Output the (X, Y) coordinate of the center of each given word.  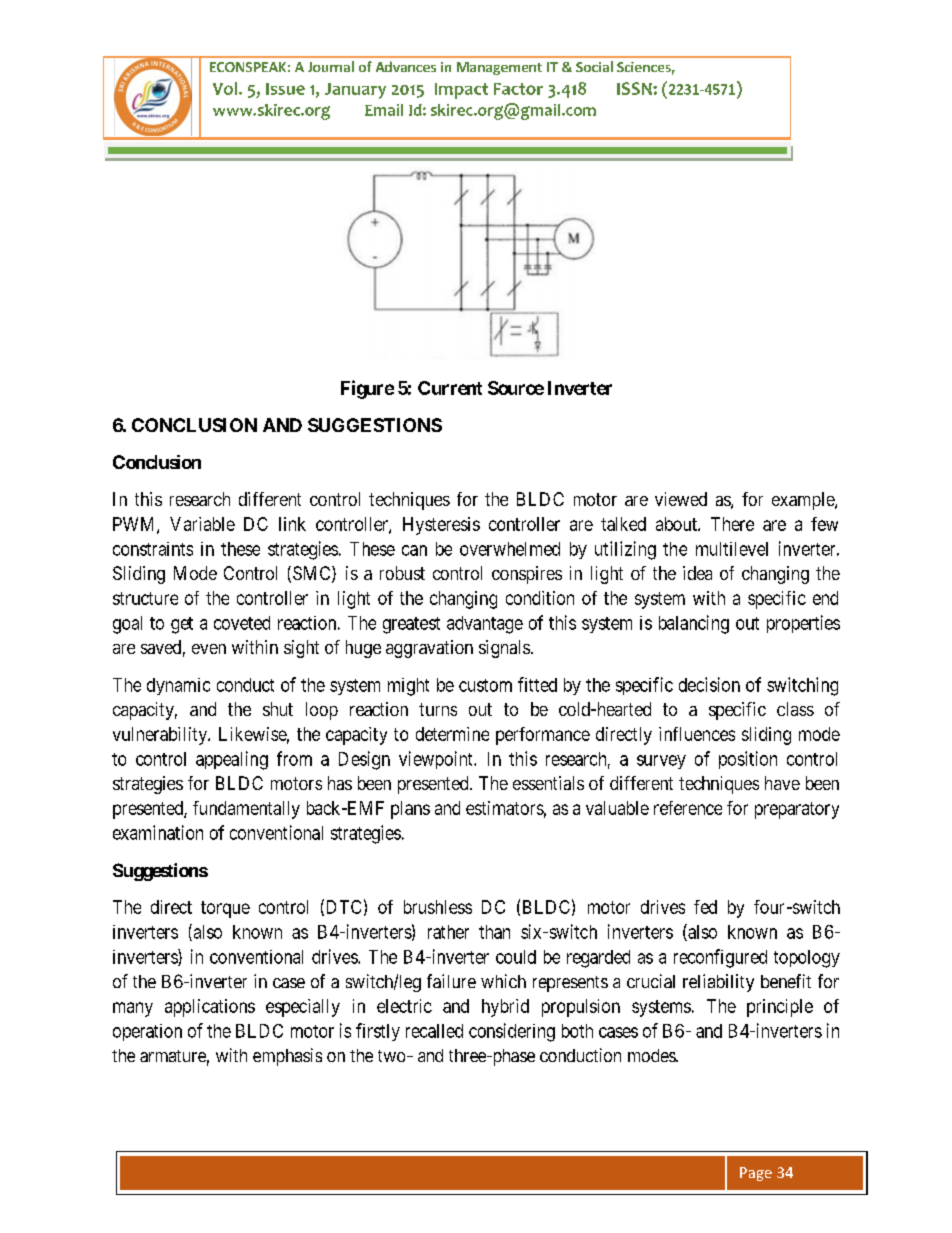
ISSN (635, 88)
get (182, 625)
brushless (438, 907)
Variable (202, 524)
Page (756, 1174)
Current (450, 388)
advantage (485, 625)
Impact (461, 91)
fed (705, 907)
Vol (226, 88)
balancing (694, 624)
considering (512, 1032)
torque (225, 909)
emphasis (287, 1057)
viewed (681, 499)
